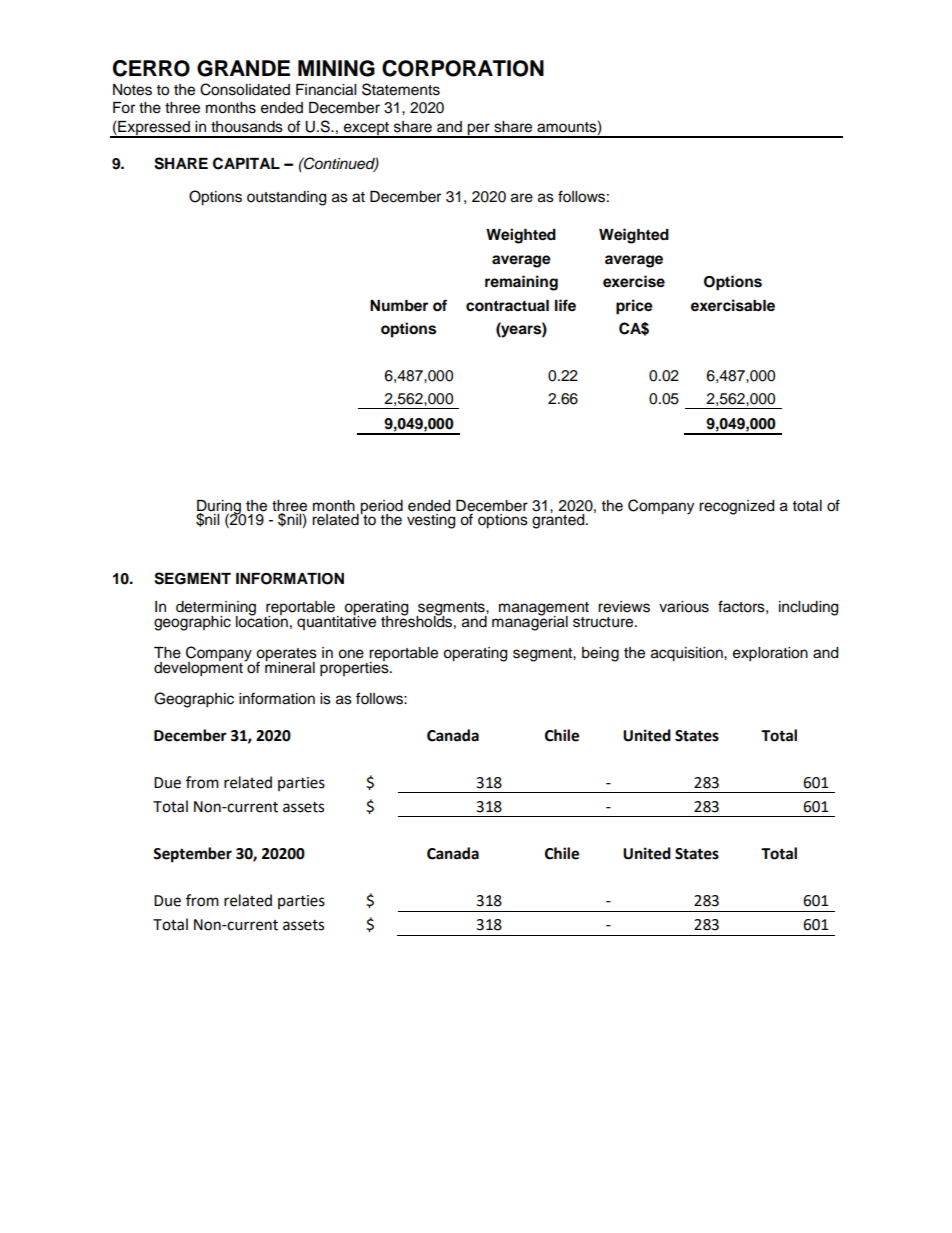 The image size is (952, 1233). What do you see at coordinates (192, 855) in the page?
I see `September` at bounding box center [192, 855].
